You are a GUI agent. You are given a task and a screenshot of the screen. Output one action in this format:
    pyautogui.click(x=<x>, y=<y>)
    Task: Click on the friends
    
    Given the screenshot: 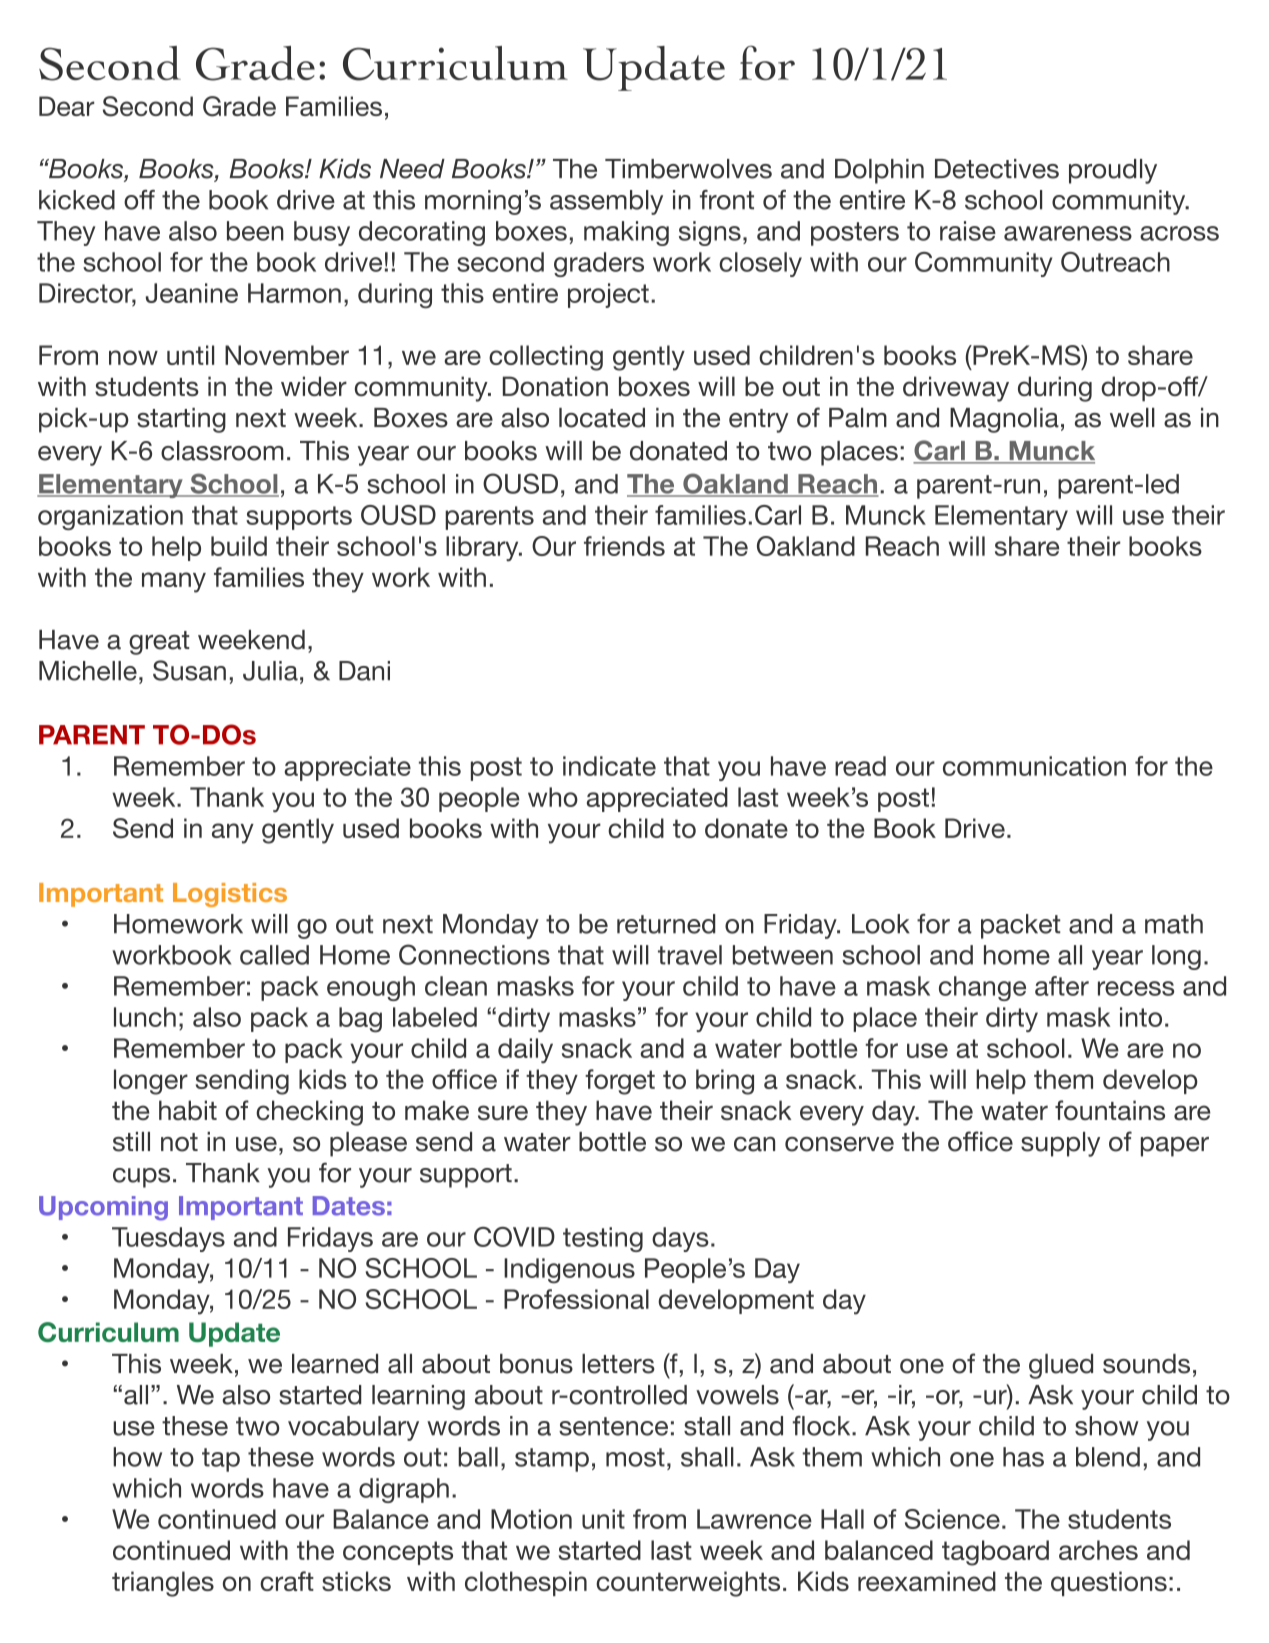 What is the action you would take?
    pyautogui.click(x=624, y=546)
